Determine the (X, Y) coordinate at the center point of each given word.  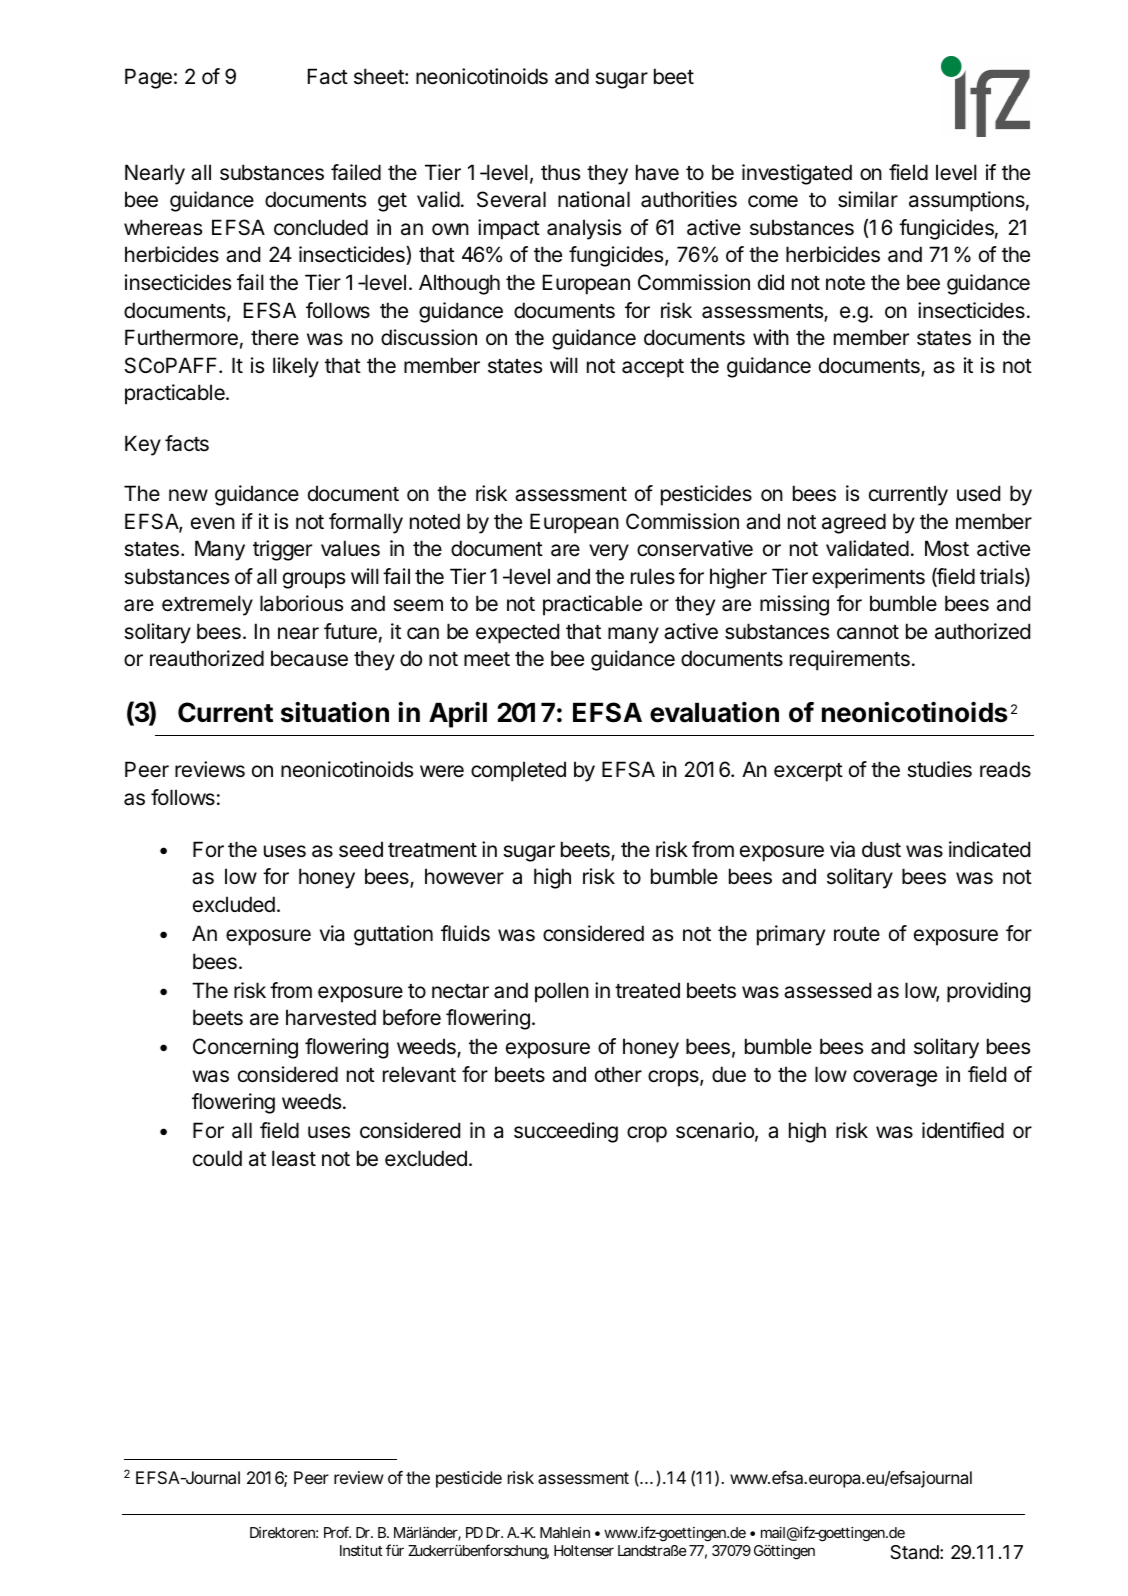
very (609, 552)
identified (963, 1130)
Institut (361, 1550)
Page (148, 78)
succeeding (566, 1132)
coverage (895, 1078)
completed (518, 771)
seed (361, 849)
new (188, 495)
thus (560, 172)
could (217, 1158)
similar (868, 199)
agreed (854, 523)
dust (881, 849)
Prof (337, 1532)
